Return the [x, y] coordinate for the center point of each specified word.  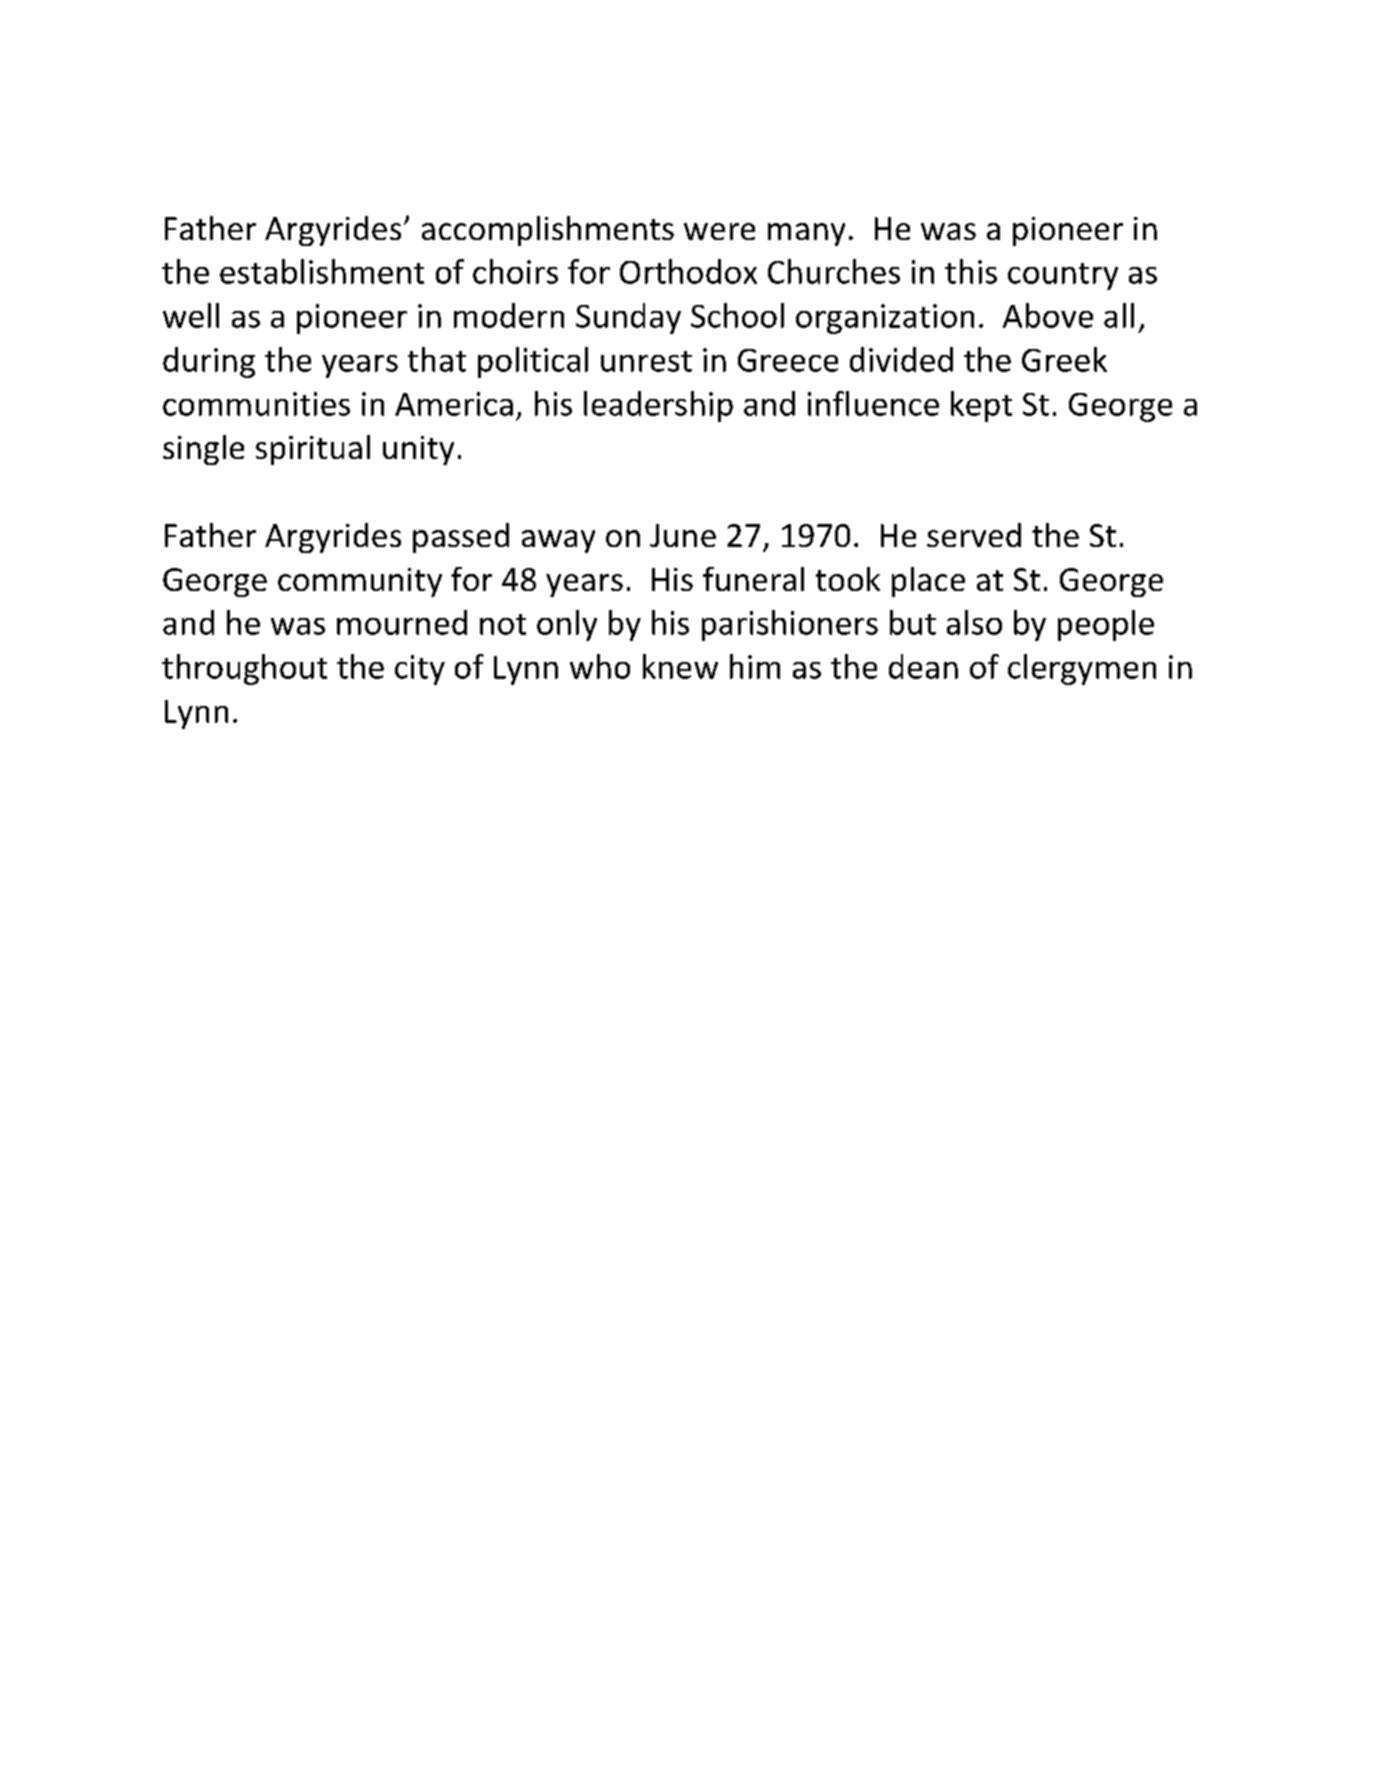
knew [680, 666]
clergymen [1082, 669]
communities [256, 404]
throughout [244, 669]
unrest [646, 361]
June [683, 535]
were [719, 231]
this [971, 271]
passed [461, 538]
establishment [322, 271]
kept [981, 406]
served [974, 535]
